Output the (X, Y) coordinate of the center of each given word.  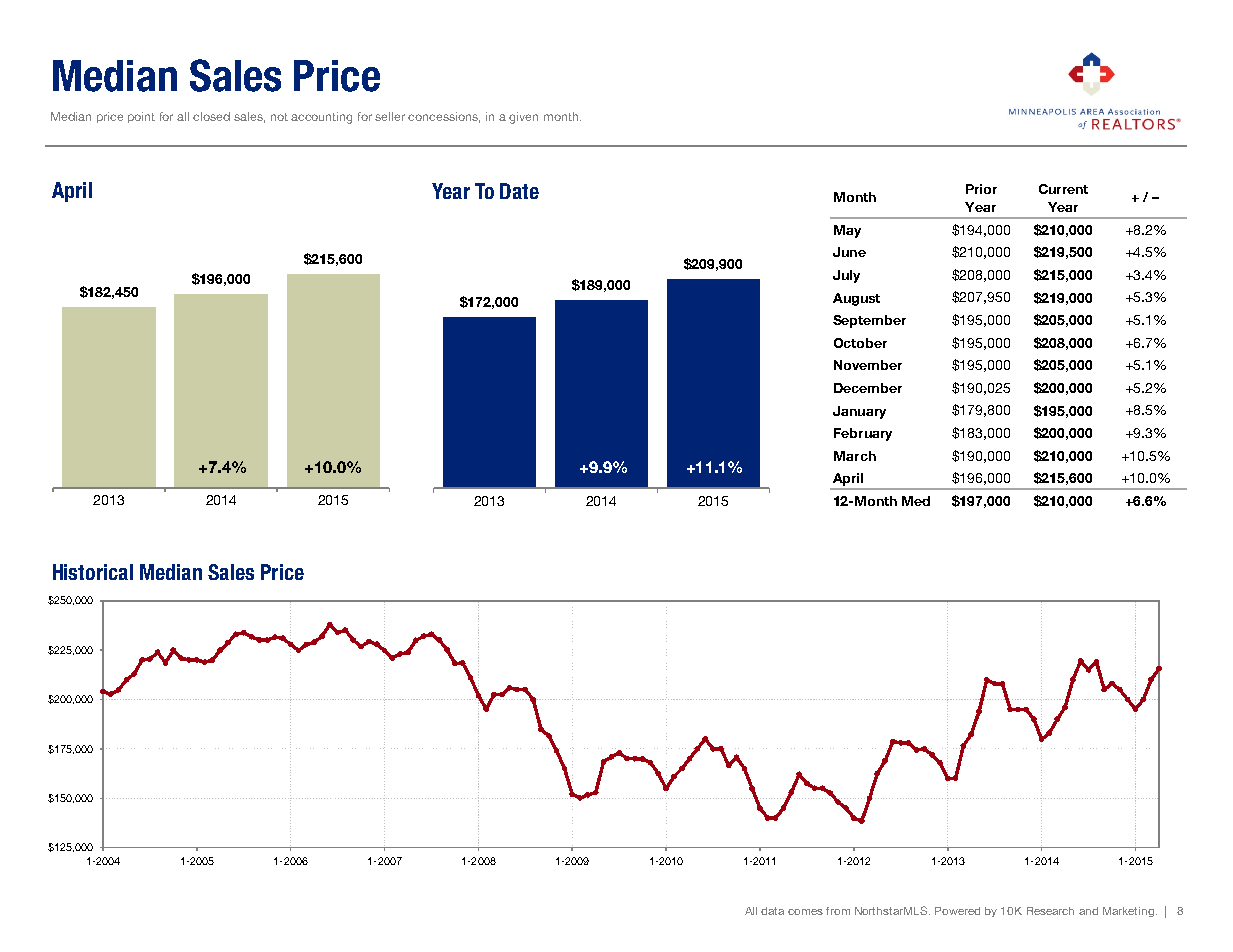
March (855, 456)
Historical (93, 572)
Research (1050, 911)
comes (805, 912)
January (859, 412)
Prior (981, 189)
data (772, 911)
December (868, 388)
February (863, 434)
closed (211, 116)
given (523, 118)
